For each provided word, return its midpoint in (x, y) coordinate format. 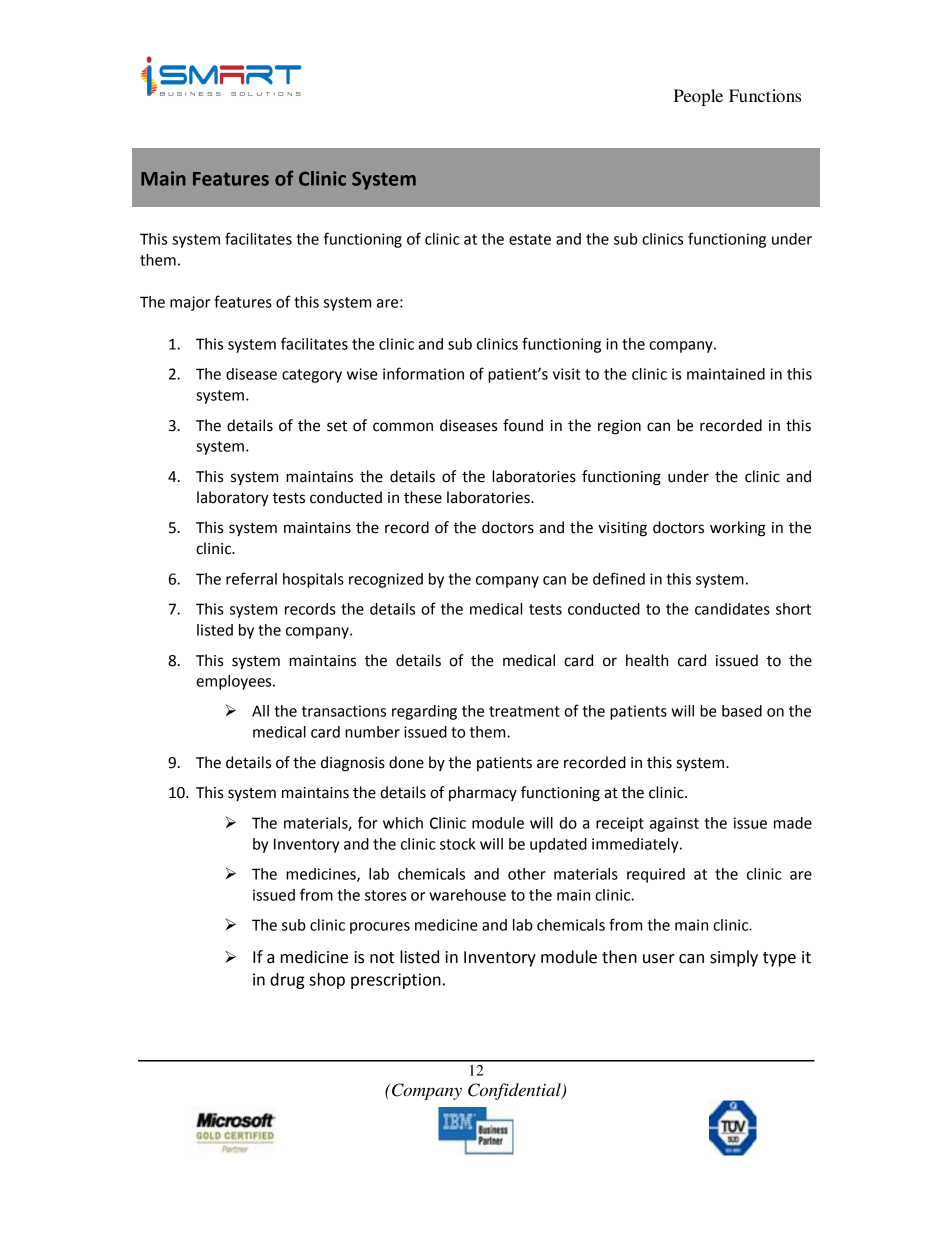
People (698, 97)
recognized (386, 580)
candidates (732, 609)
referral (251, 578)
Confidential (515, 1091)
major (190, 303)
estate (530, 239)
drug (287, 981)
